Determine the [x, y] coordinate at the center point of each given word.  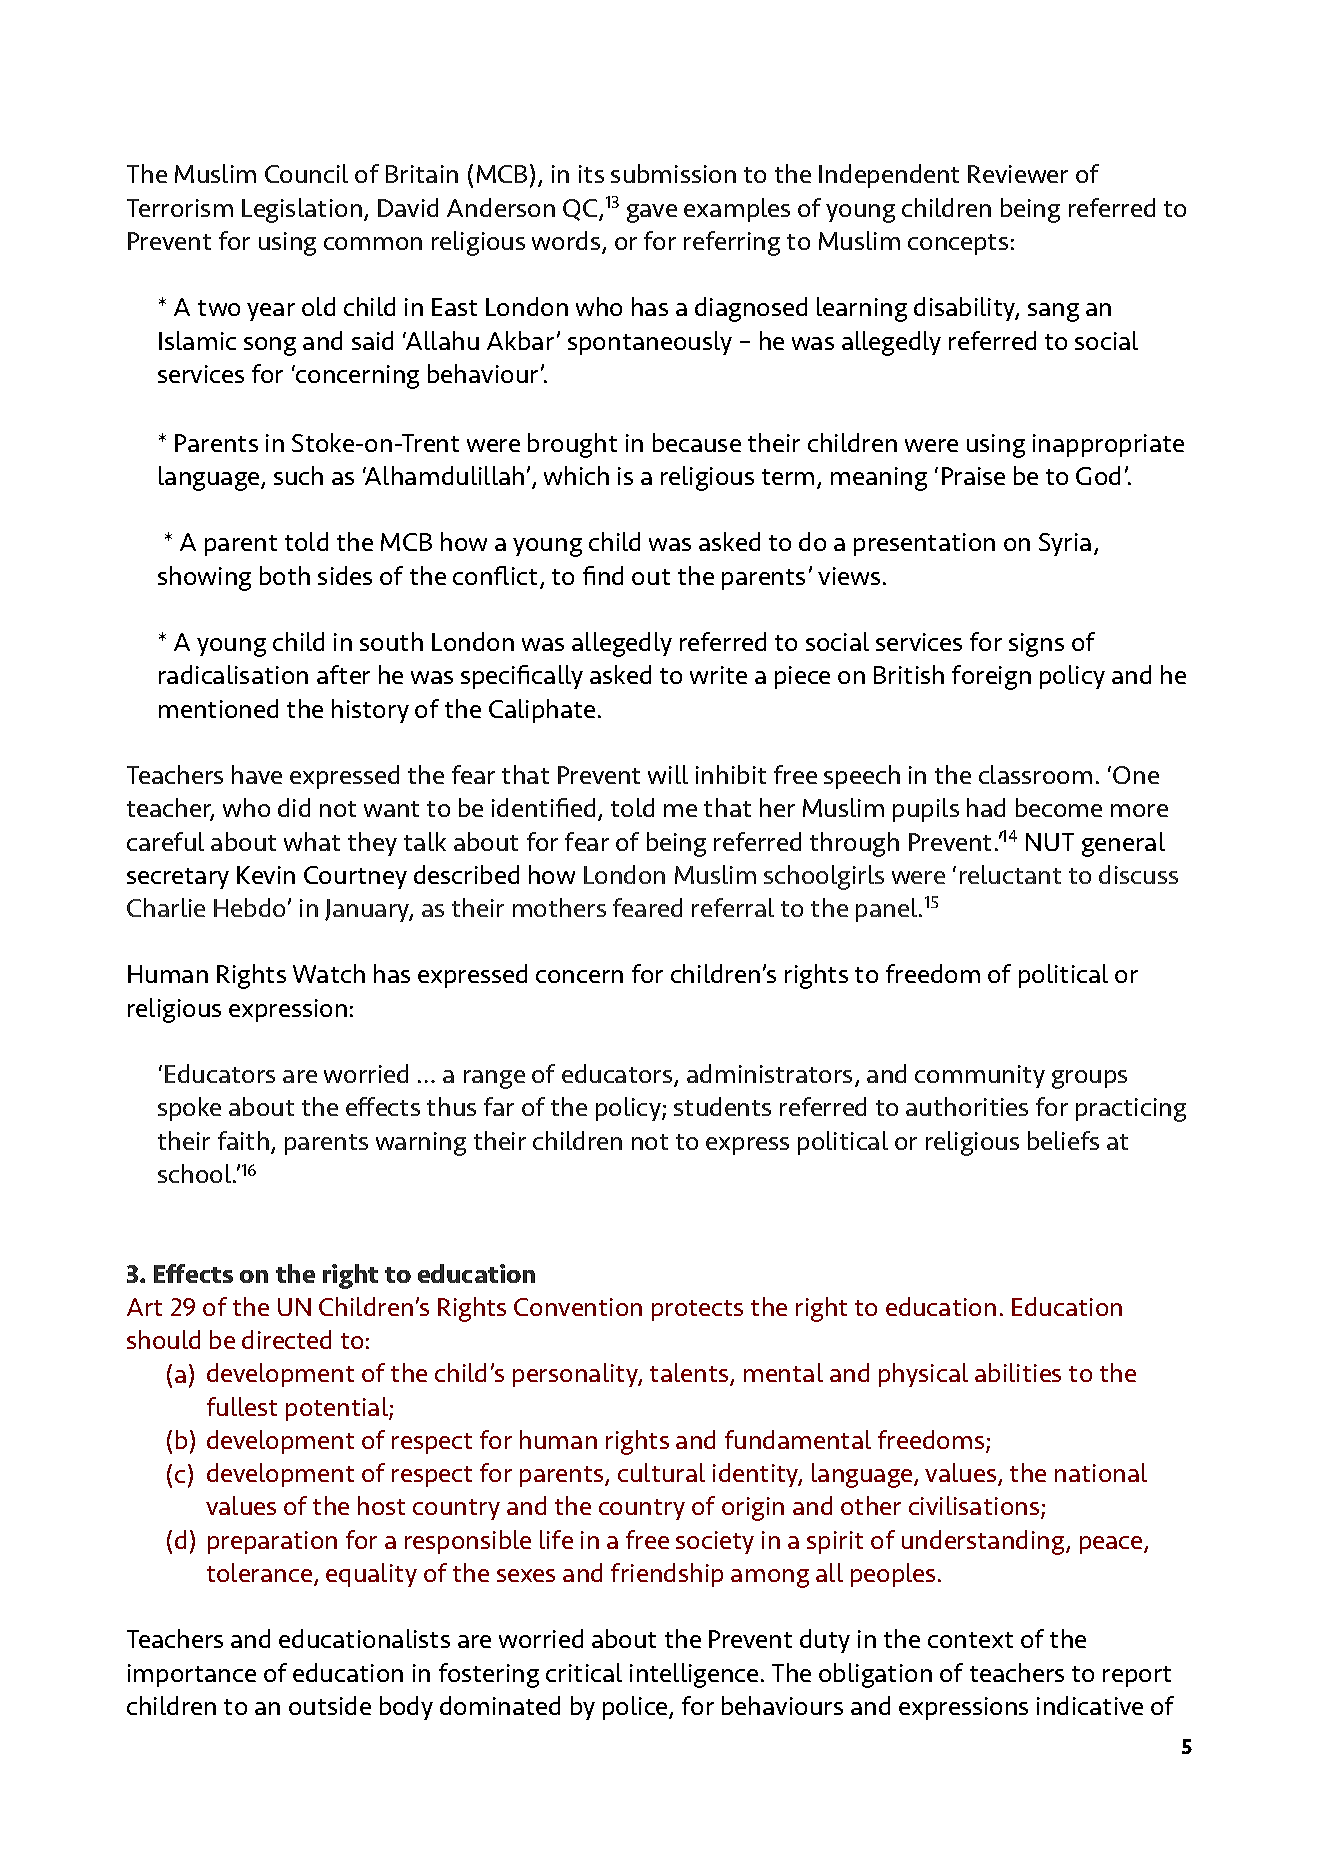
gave [652, 213]
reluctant [1010, 874]
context [970, 1640]
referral [733, 907]
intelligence [694, 1675]
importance [192, 1675]
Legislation [302, 210]
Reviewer [1018, 174]
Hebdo [249, 907]
